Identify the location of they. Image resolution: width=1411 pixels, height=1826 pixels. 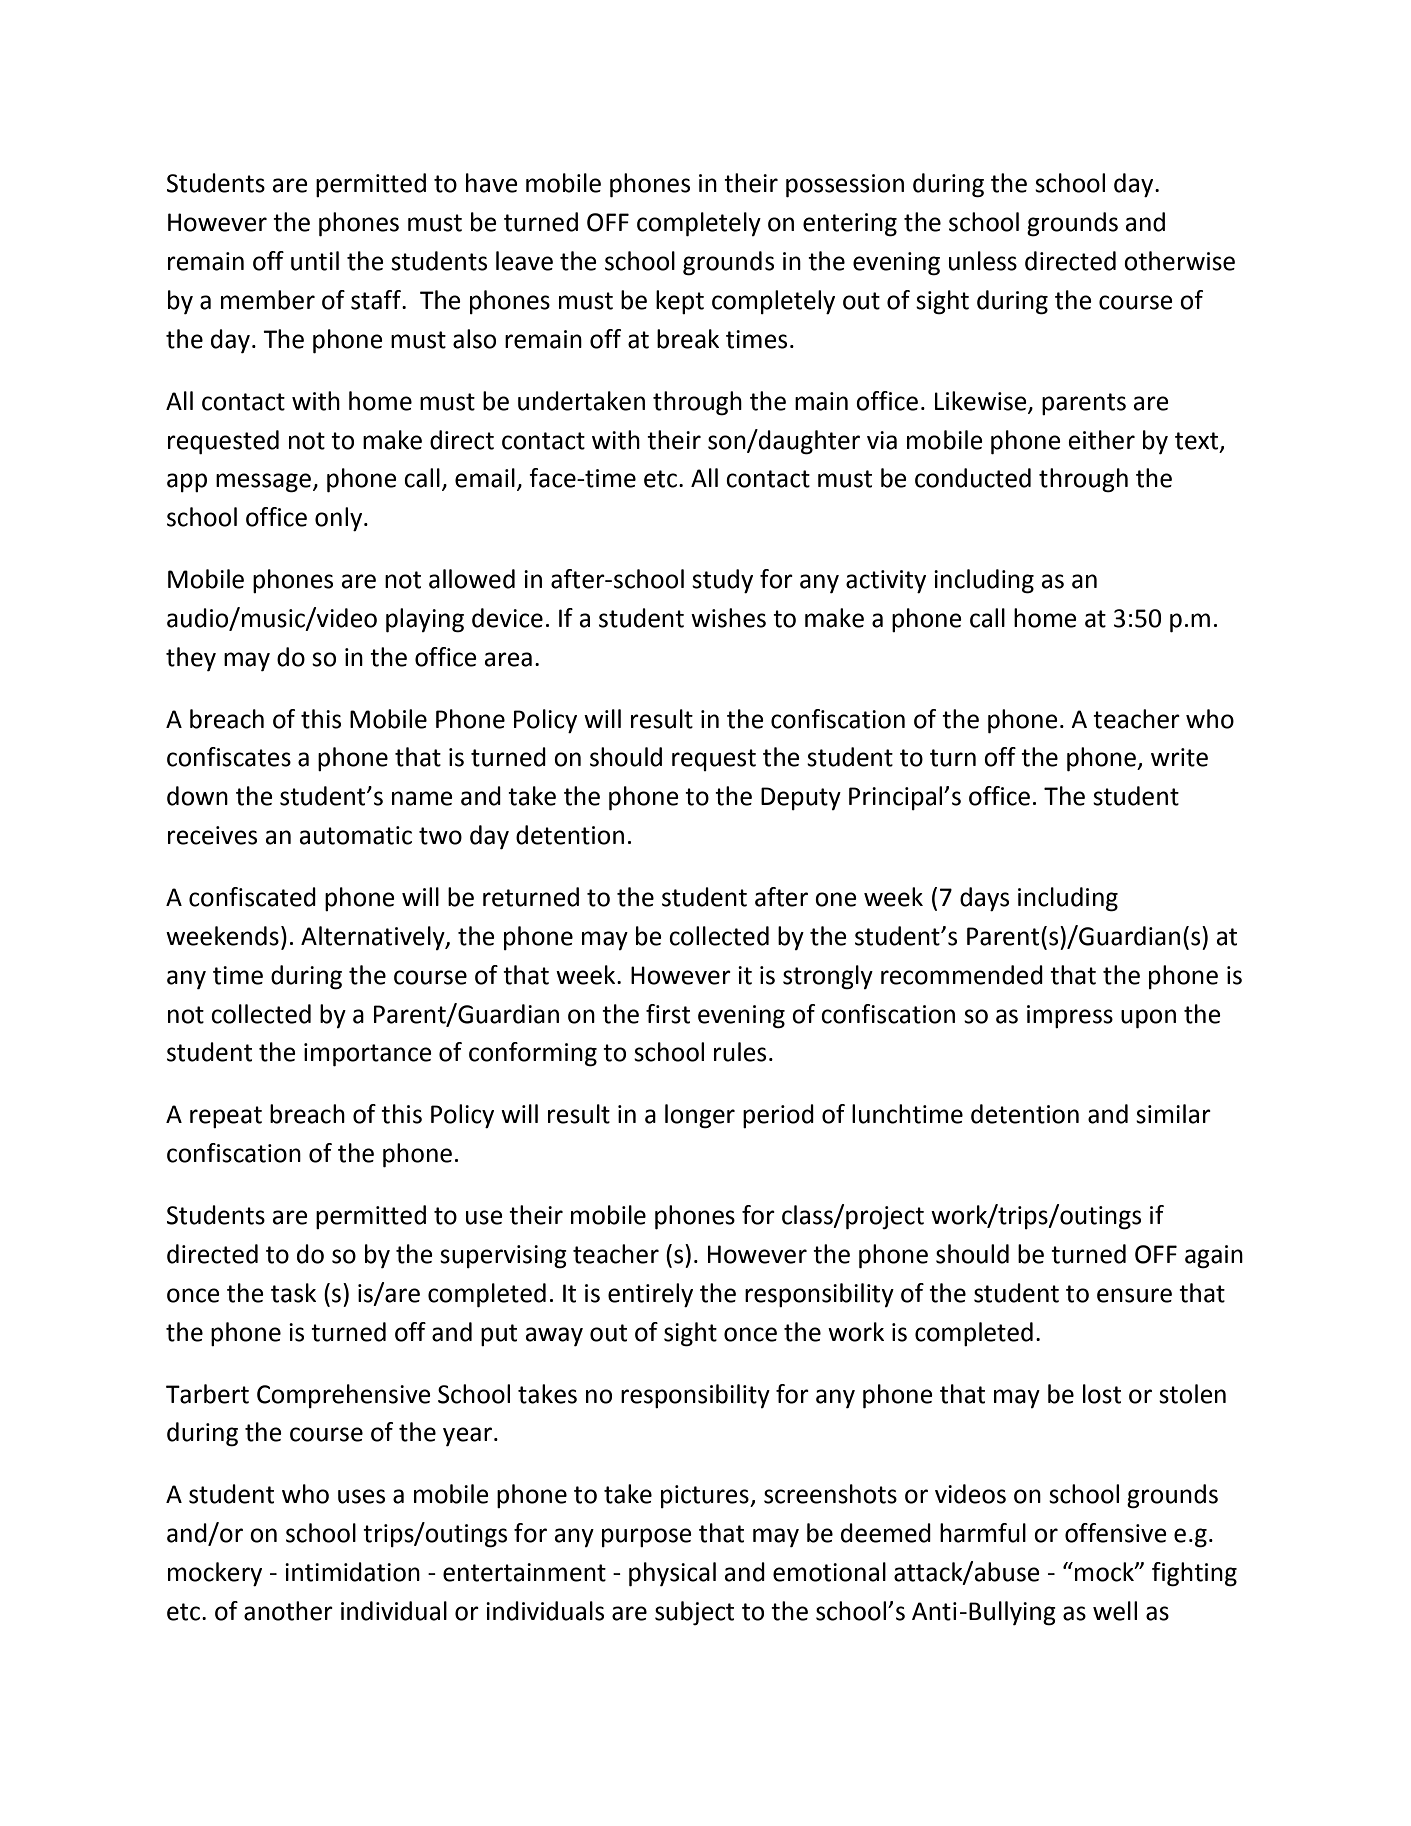
(191, 659).
